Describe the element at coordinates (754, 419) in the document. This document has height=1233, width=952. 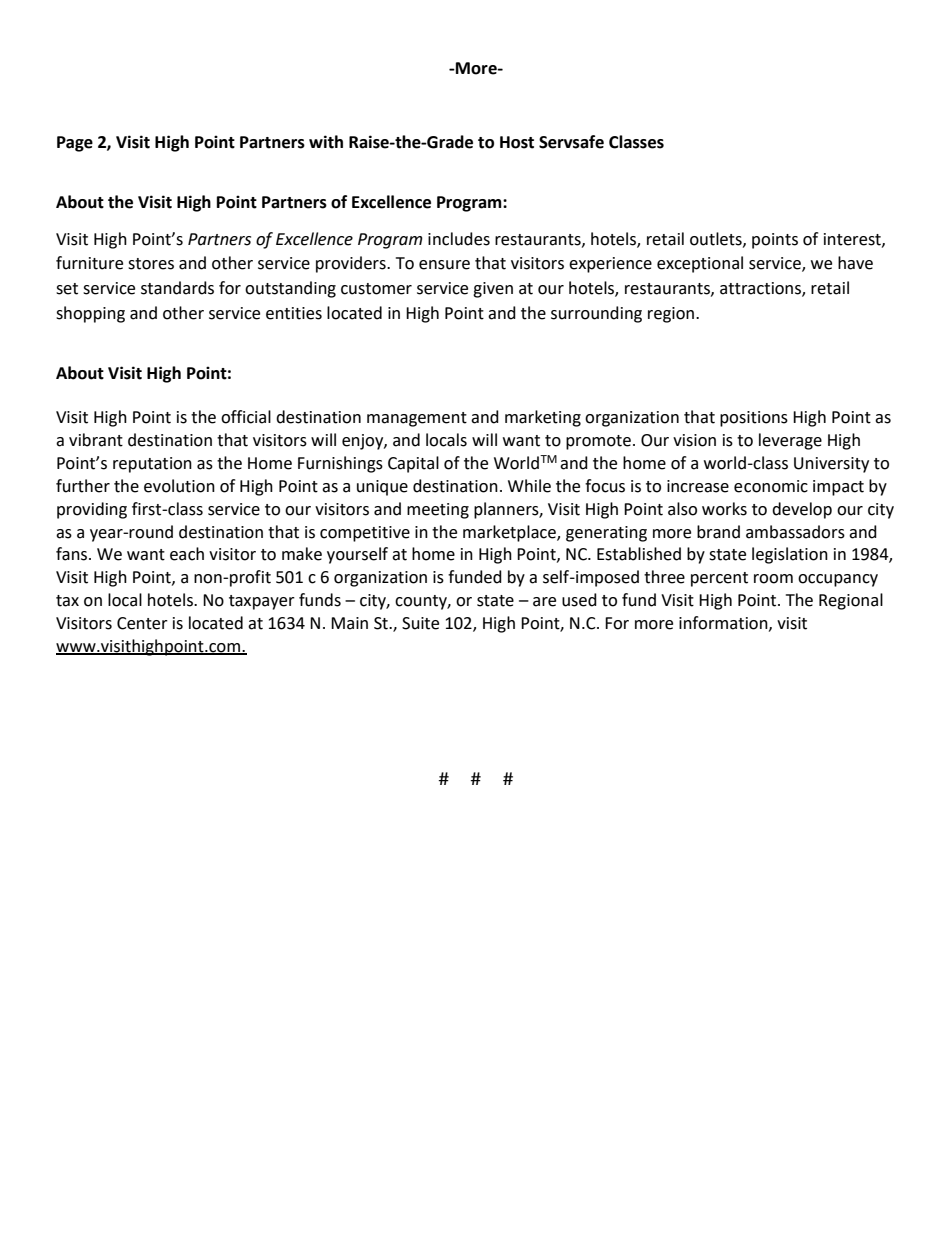
I see `positions` at that location.
